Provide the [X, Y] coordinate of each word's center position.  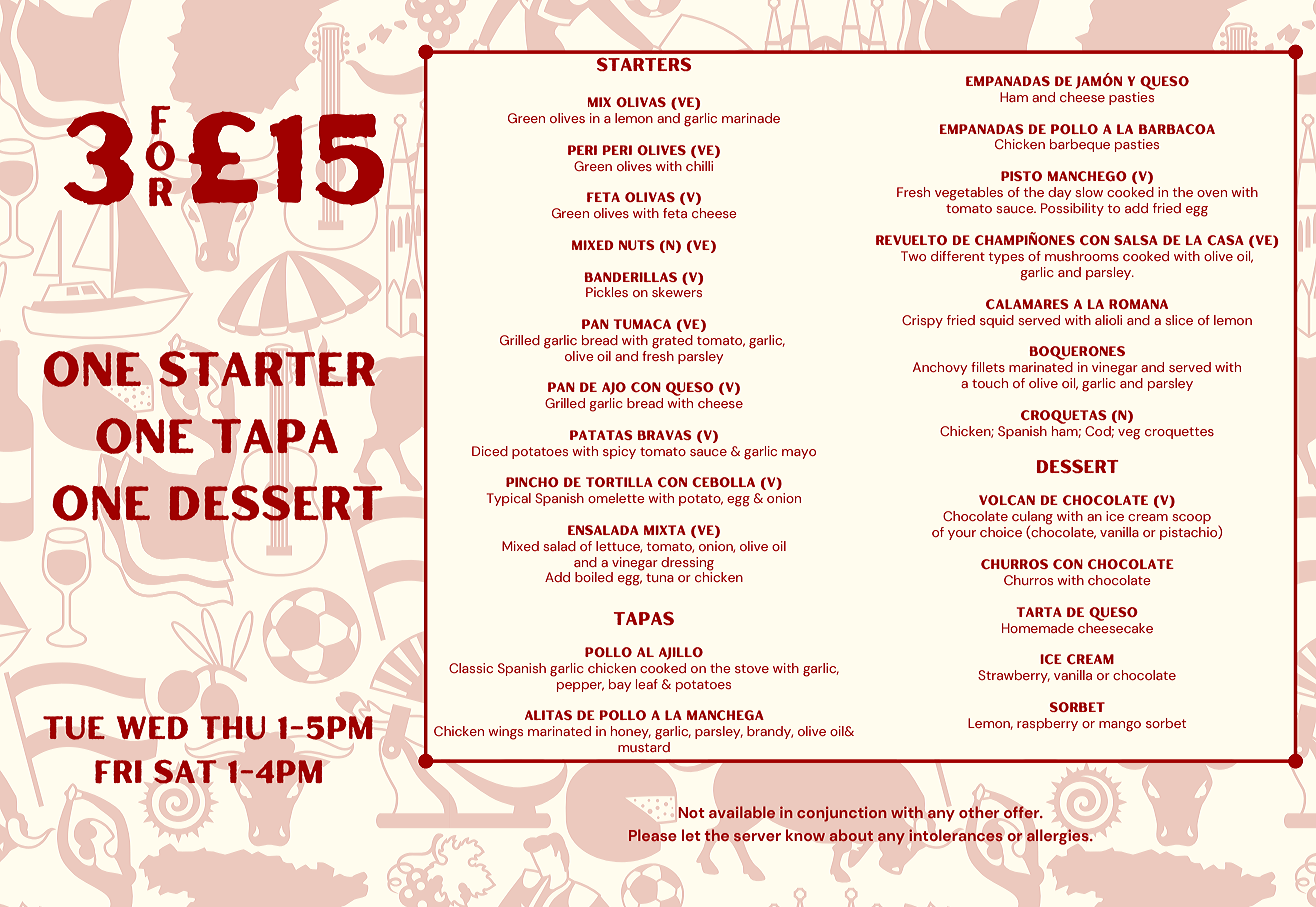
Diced [490, 451]
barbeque [1080, 145]
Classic [471, 668]
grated [672, 342]
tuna [660, 577]
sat [185, 771]
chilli [699, 166]
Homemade [1038, 628]
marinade [751, 118]
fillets [988, 367]
